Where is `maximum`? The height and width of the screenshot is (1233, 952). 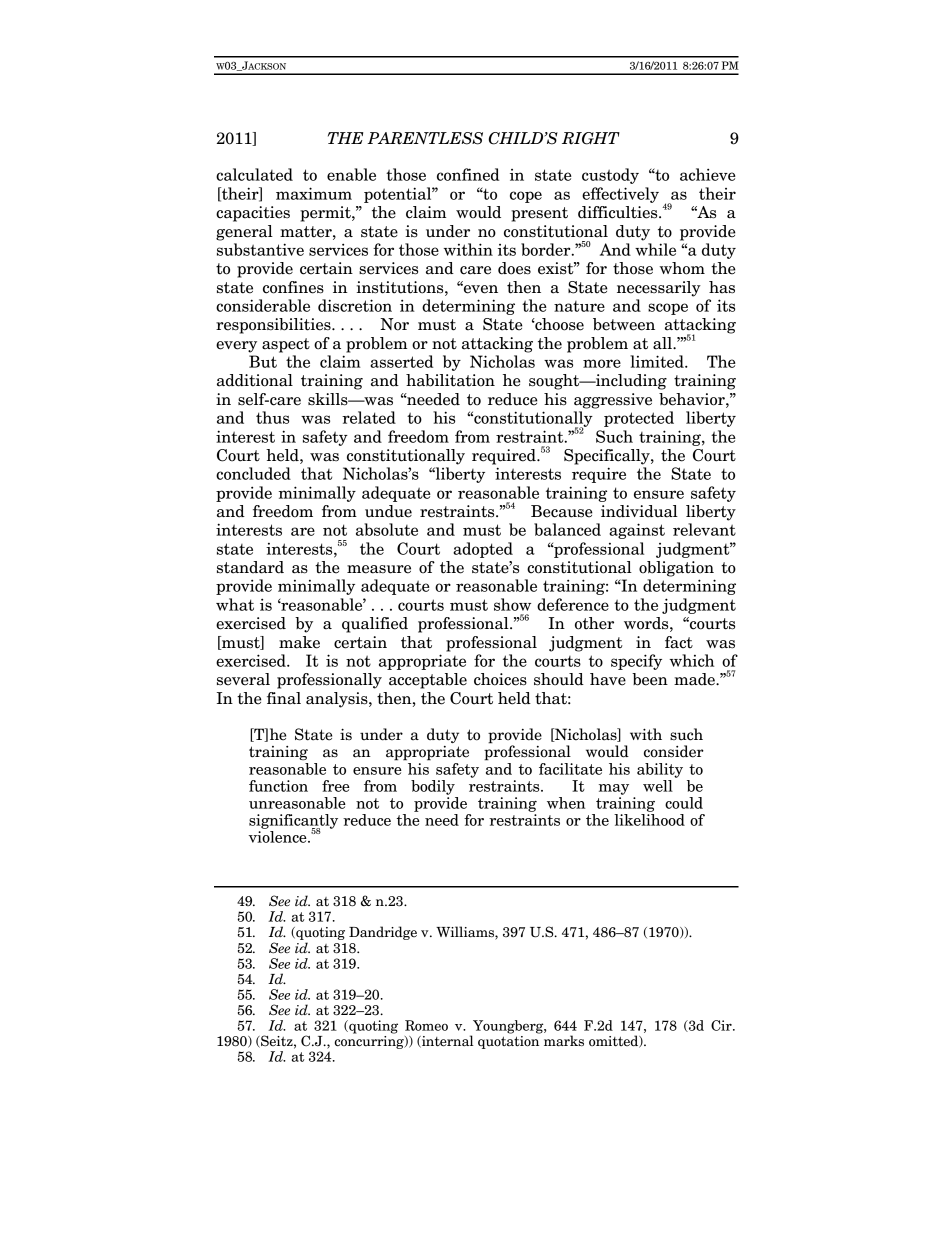
maximum is located at coordinates (314, 193).
